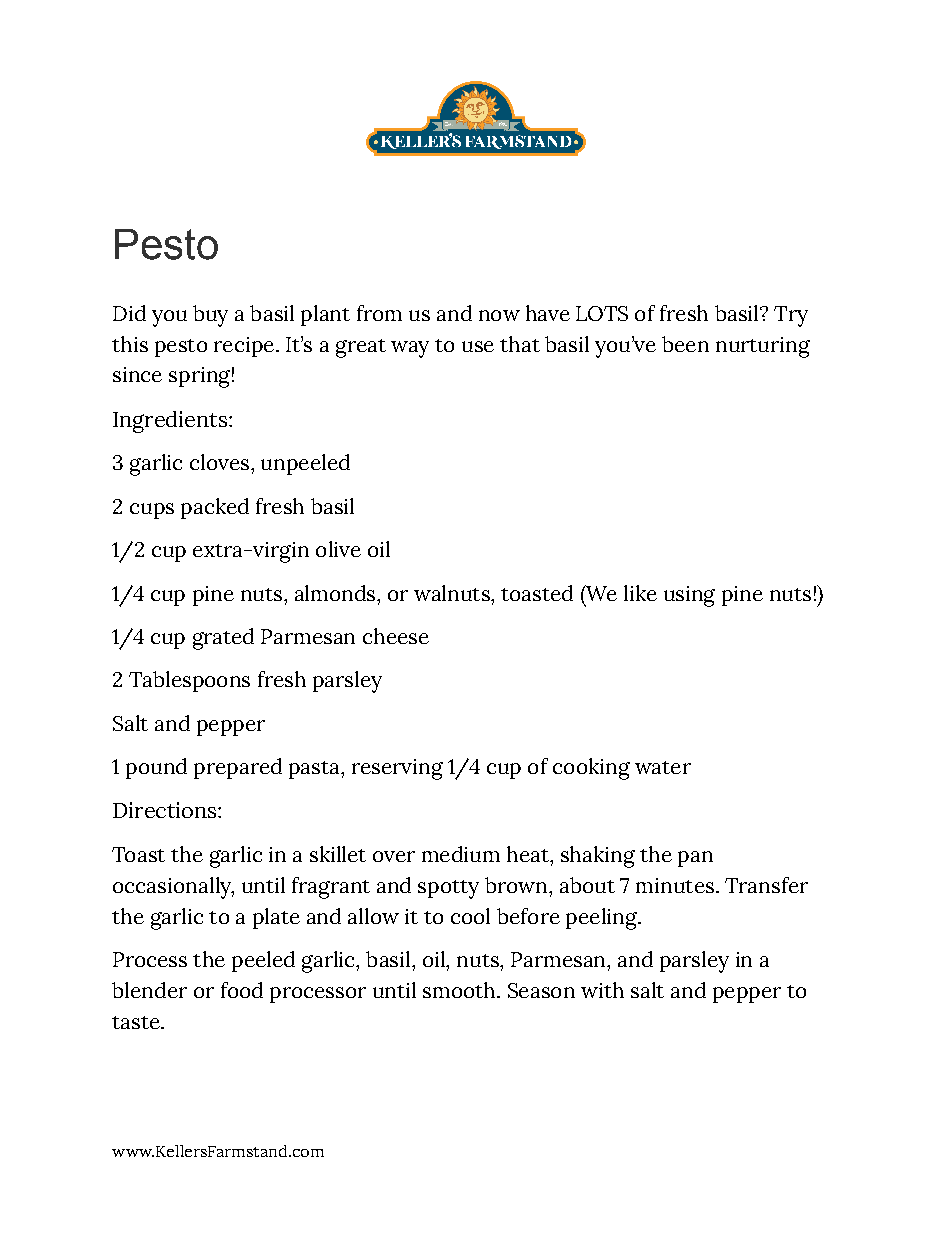  Describe the element at coordinates (460, 990) in the document. I see `smooth` at that location.
